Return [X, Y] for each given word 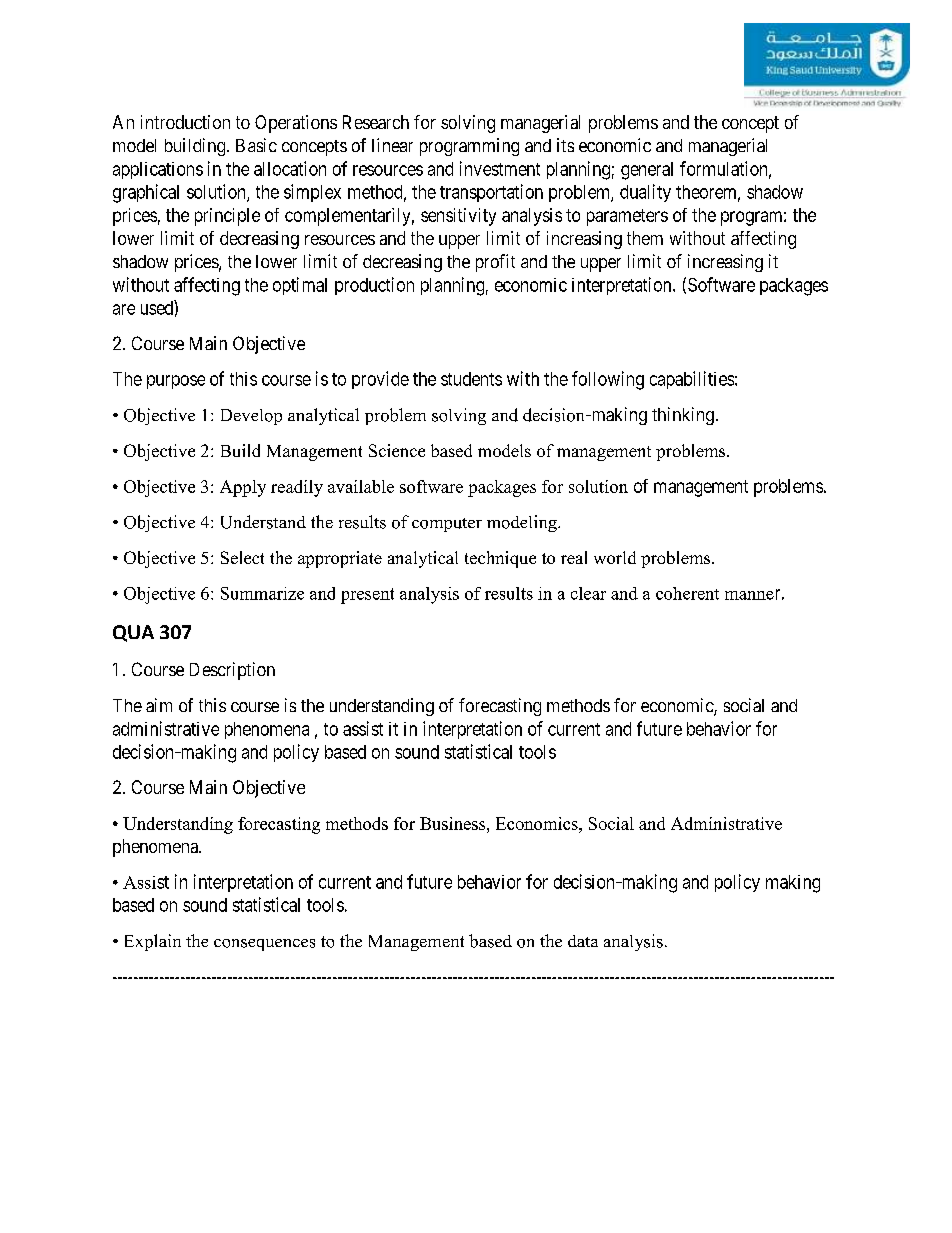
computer [447, 525]
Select [242, 557]
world [615, 557]
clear [588, 593]
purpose [176, 382]
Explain [153, 942]
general [647, 171]
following [608, 380]
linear [392, 145]
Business [454, 823]
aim [159, 705]
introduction [185, 122]
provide [380, 380]
